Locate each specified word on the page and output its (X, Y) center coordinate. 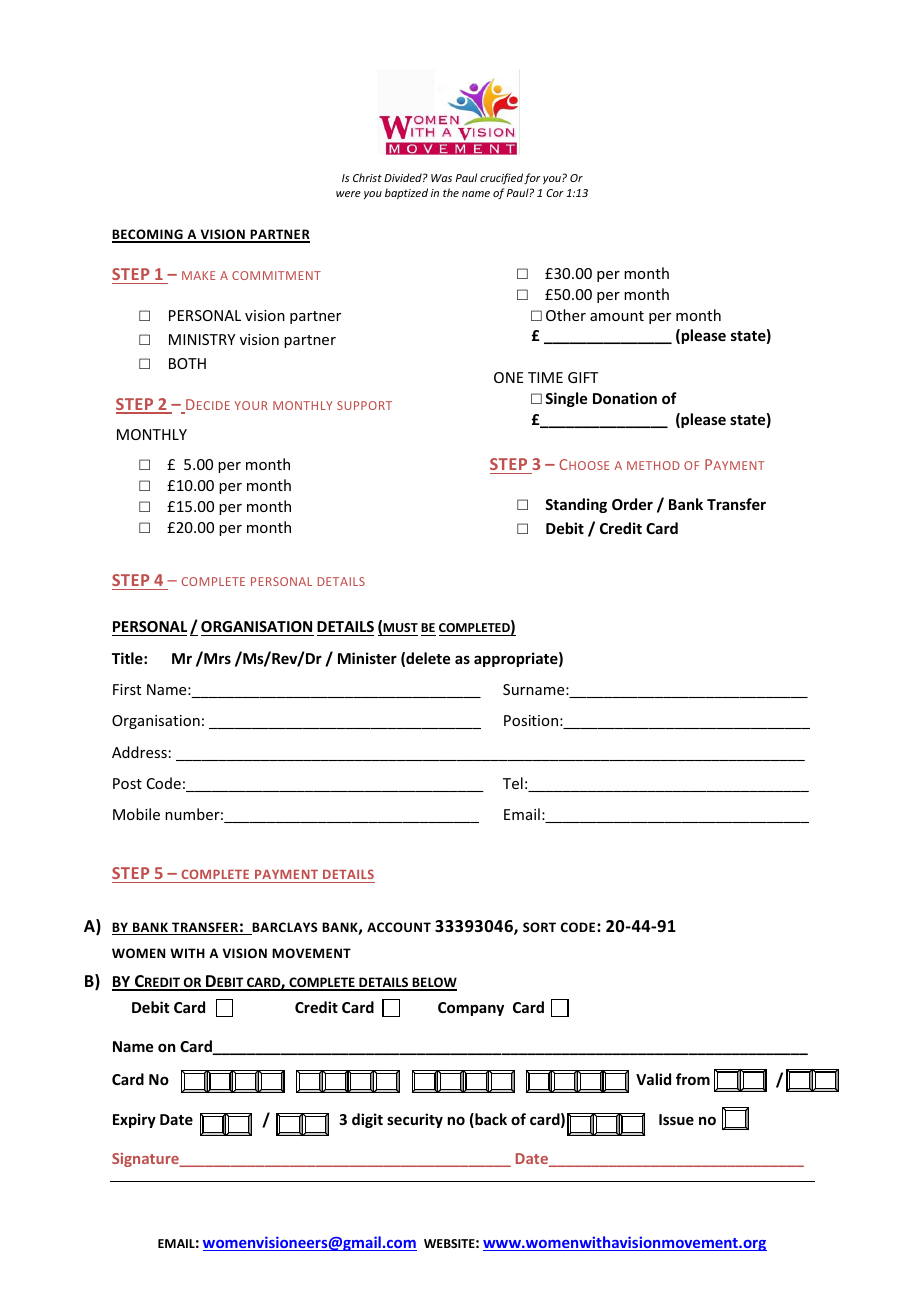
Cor (555, 193)
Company (471, 1009)
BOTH (187, 363)
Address (139, 752)
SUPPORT (364, 405)
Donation (625, 398)
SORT (539, 927)
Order (632, 504)
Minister (367, 658)
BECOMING (148, 235)
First (127, 689)
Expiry (134, 1120)
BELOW (434, 983)
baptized (406, 193)
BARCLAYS (284, 928)
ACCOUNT (399, 927)
